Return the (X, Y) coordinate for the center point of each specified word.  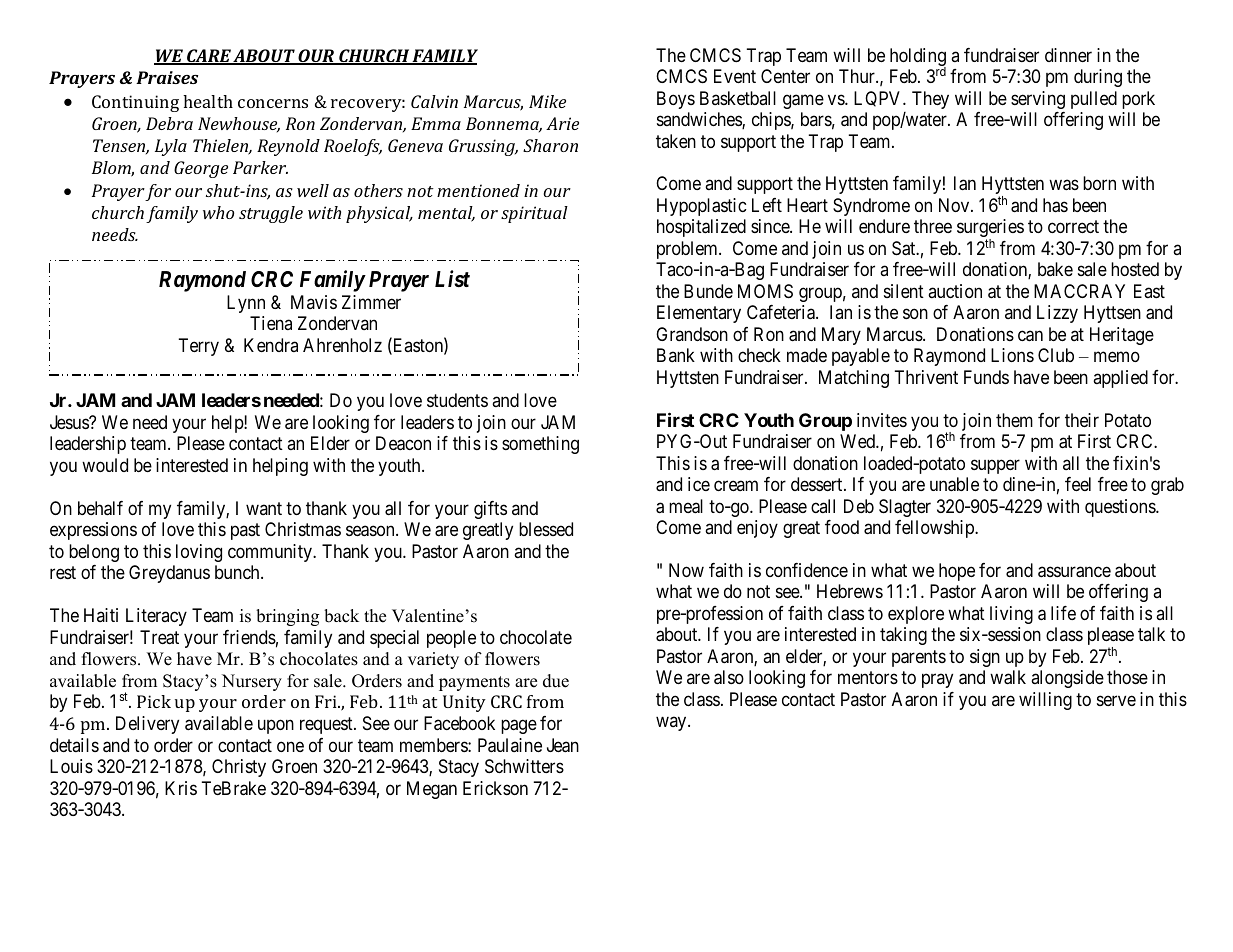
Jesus (70, 422)
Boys (676, 100)
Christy (239, 768)
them (1014, 420)
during (1098, 78)
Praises (167, 77)
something (540, 445)
